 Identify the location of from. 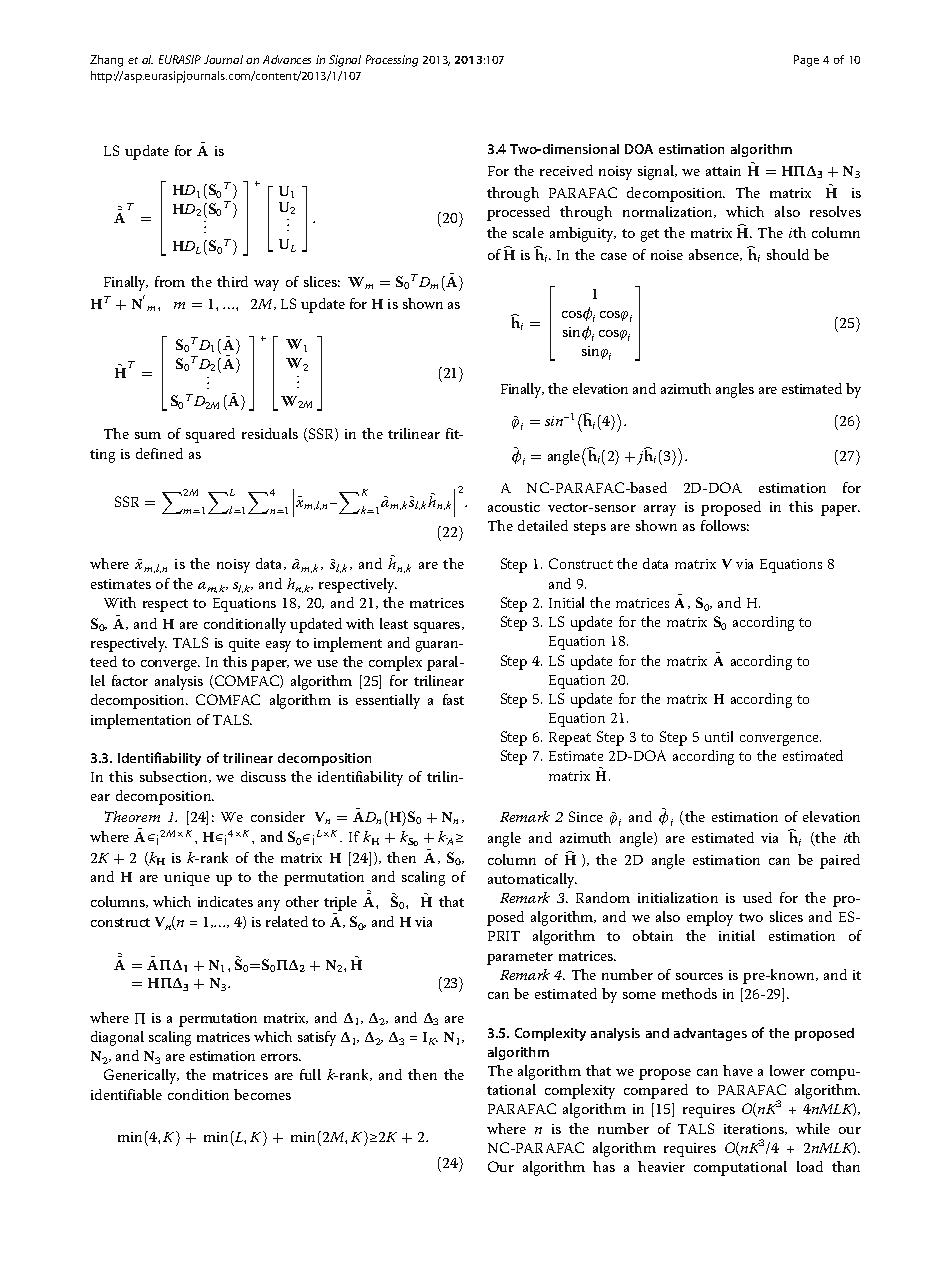
(170, 281).
